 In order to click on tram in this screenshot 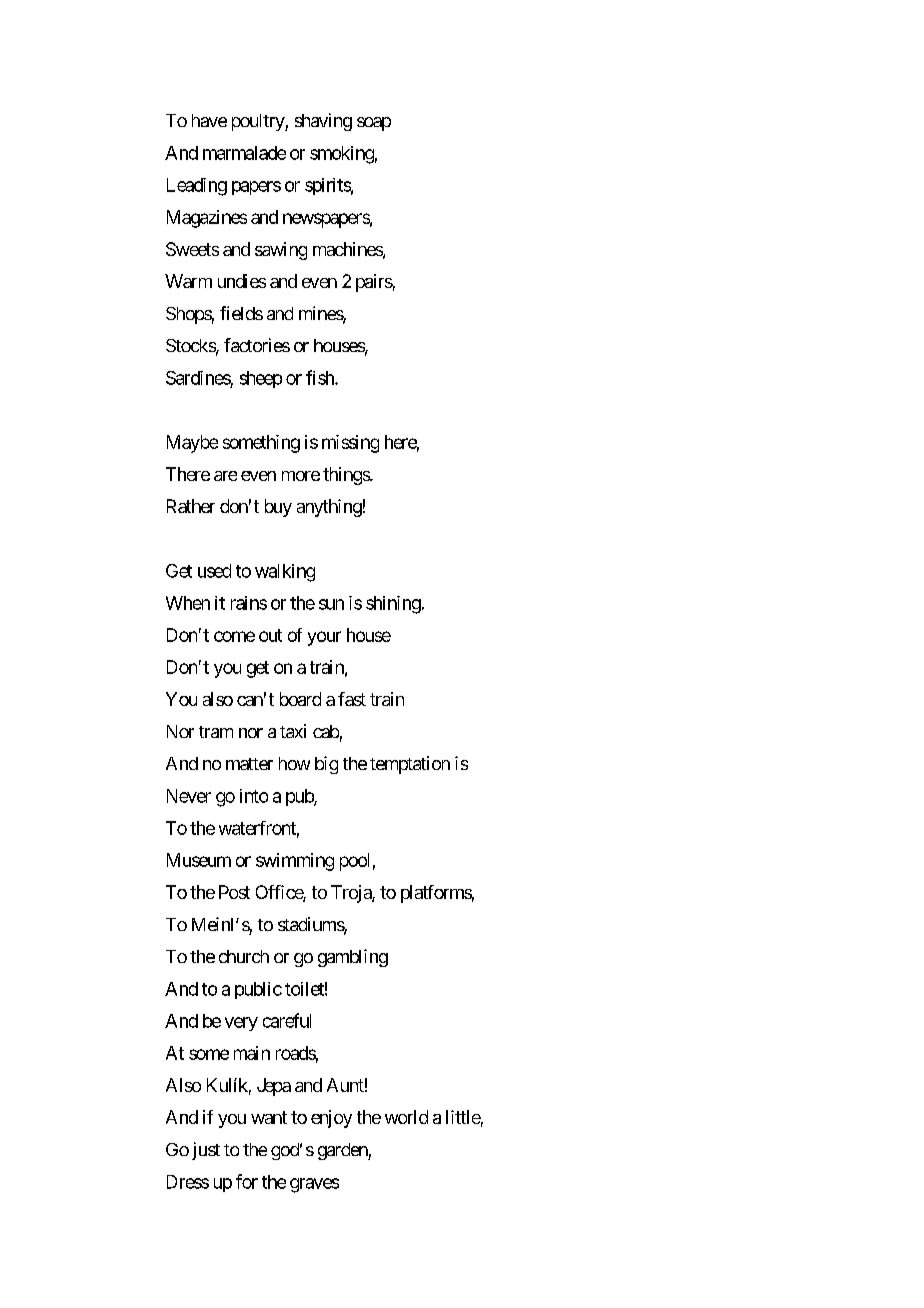, I will do `click(216, 732)`.
